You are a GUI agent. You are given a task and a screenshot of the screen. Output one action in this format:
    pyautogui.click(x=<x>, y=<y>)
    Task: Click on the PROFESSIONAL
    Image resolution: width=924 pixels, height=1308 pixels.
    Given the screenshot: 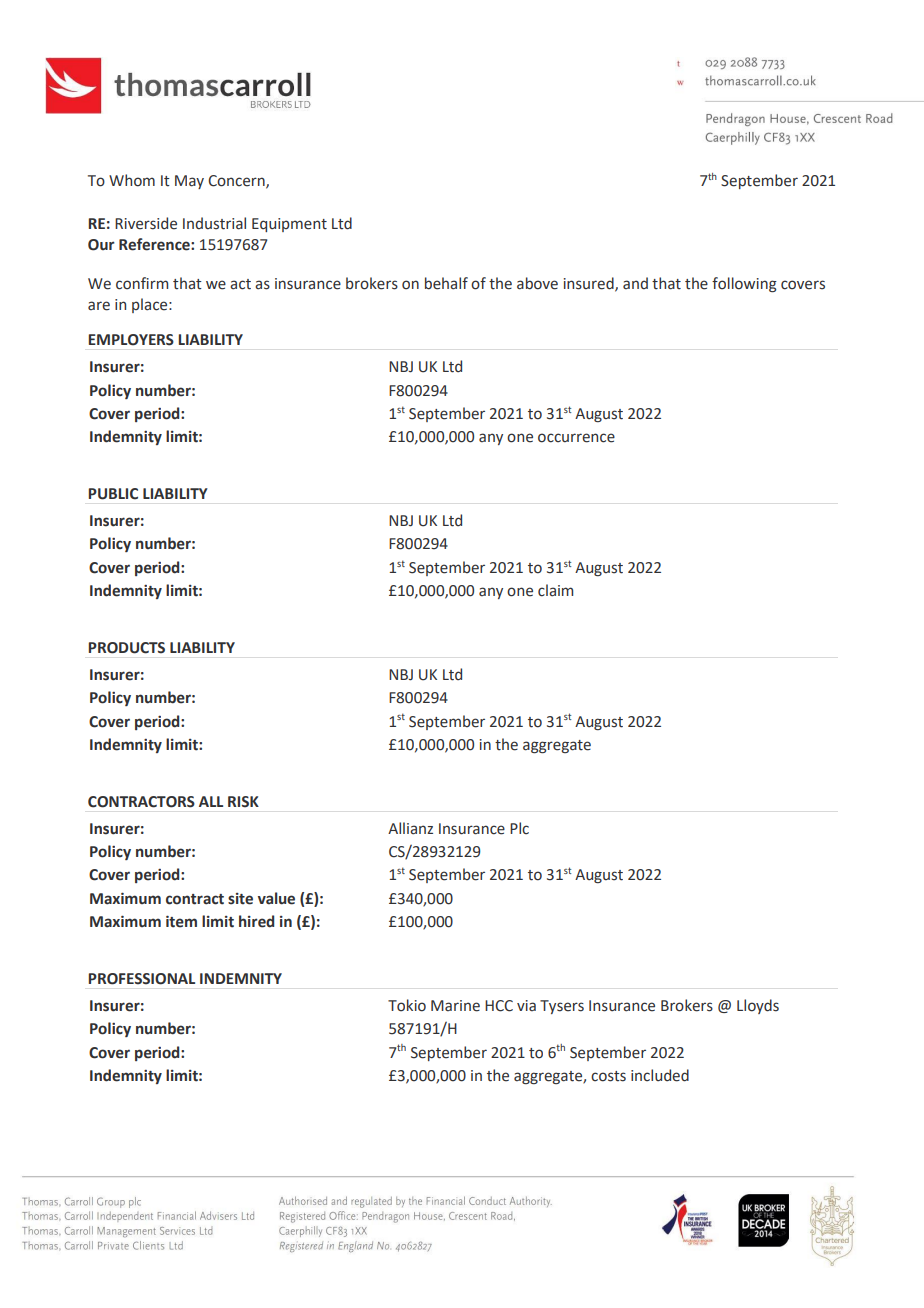 What is the action you would take?
    pyautogui.click(x=141, y=979)
